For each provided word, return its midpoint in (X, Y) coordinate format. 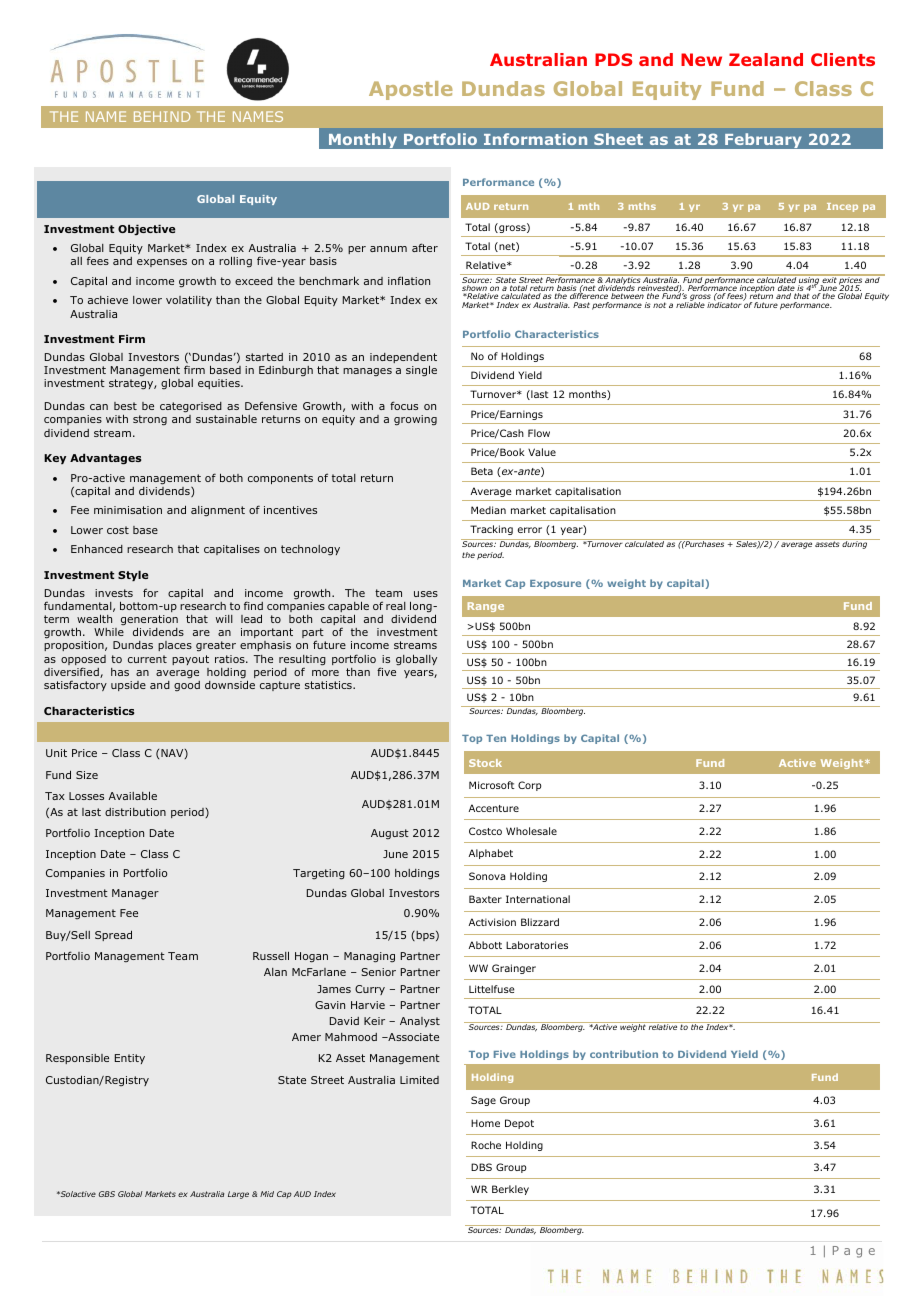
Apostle (410, 90)
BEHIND (162, 116)
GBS (107, 1194)
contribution (624, 1054)
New (701, 59)
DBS (481, 1167)
